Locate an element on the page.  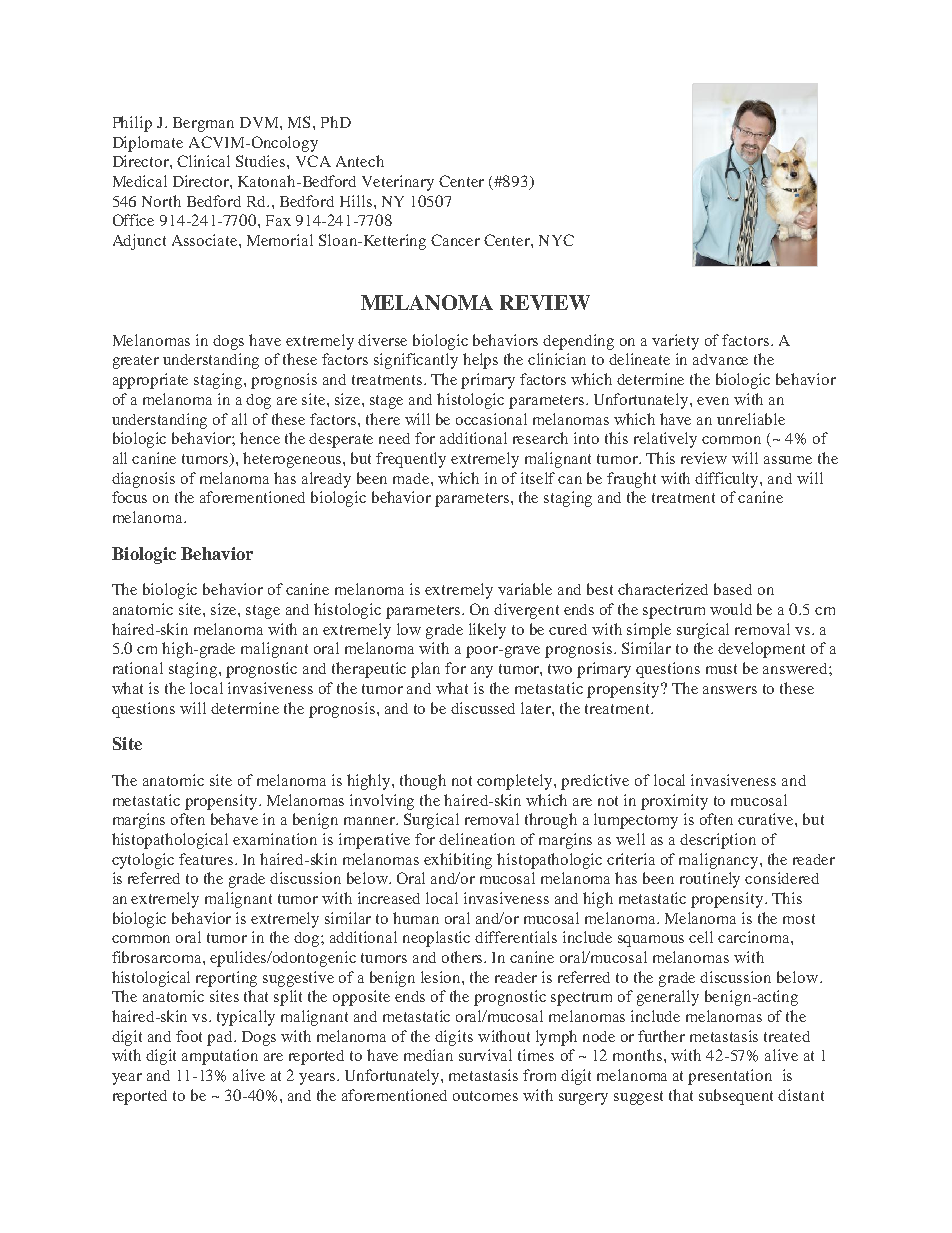
would is located at coordinates (731, 609).
